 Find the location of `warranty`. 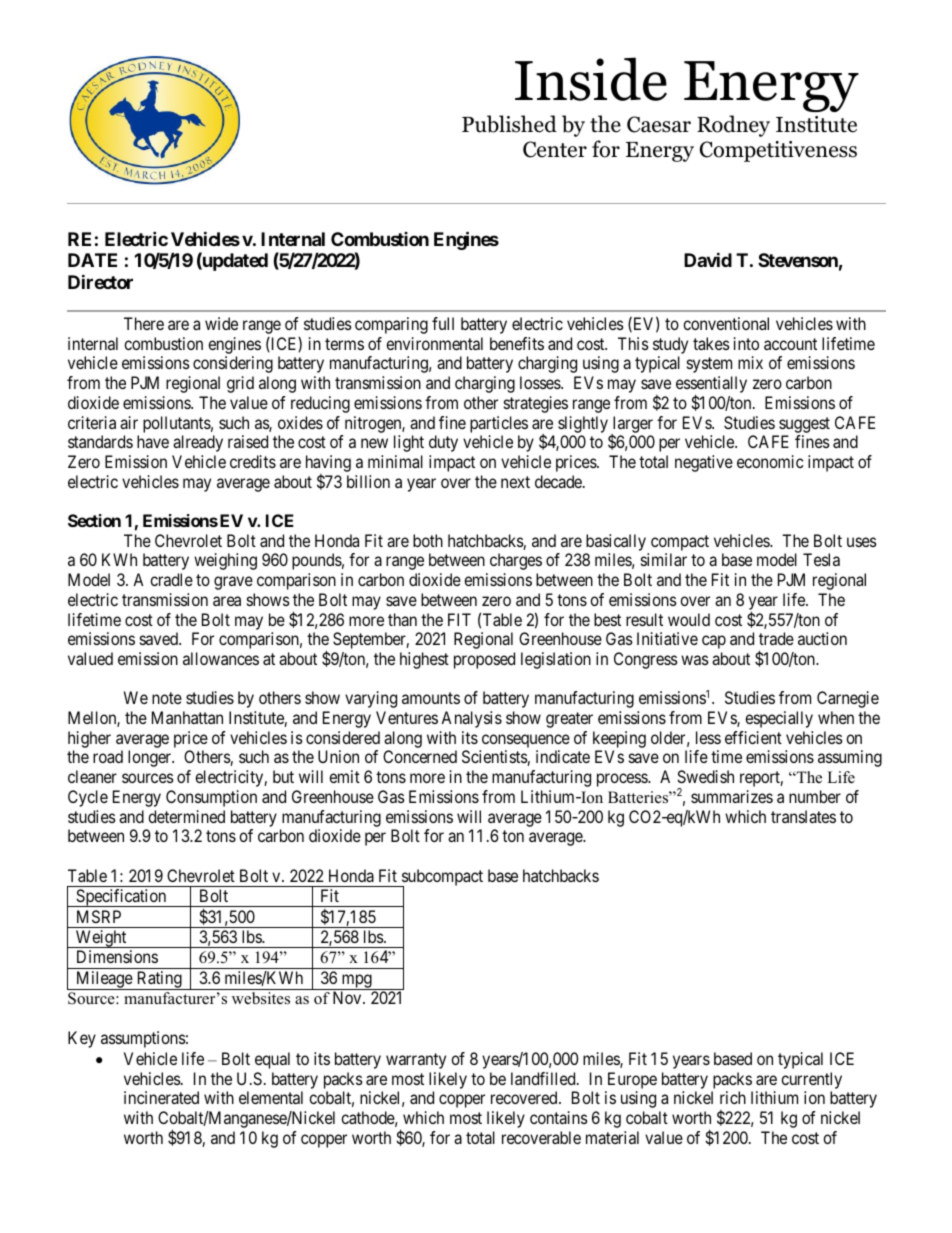

warranty is located at coordinates (416, 1061).
